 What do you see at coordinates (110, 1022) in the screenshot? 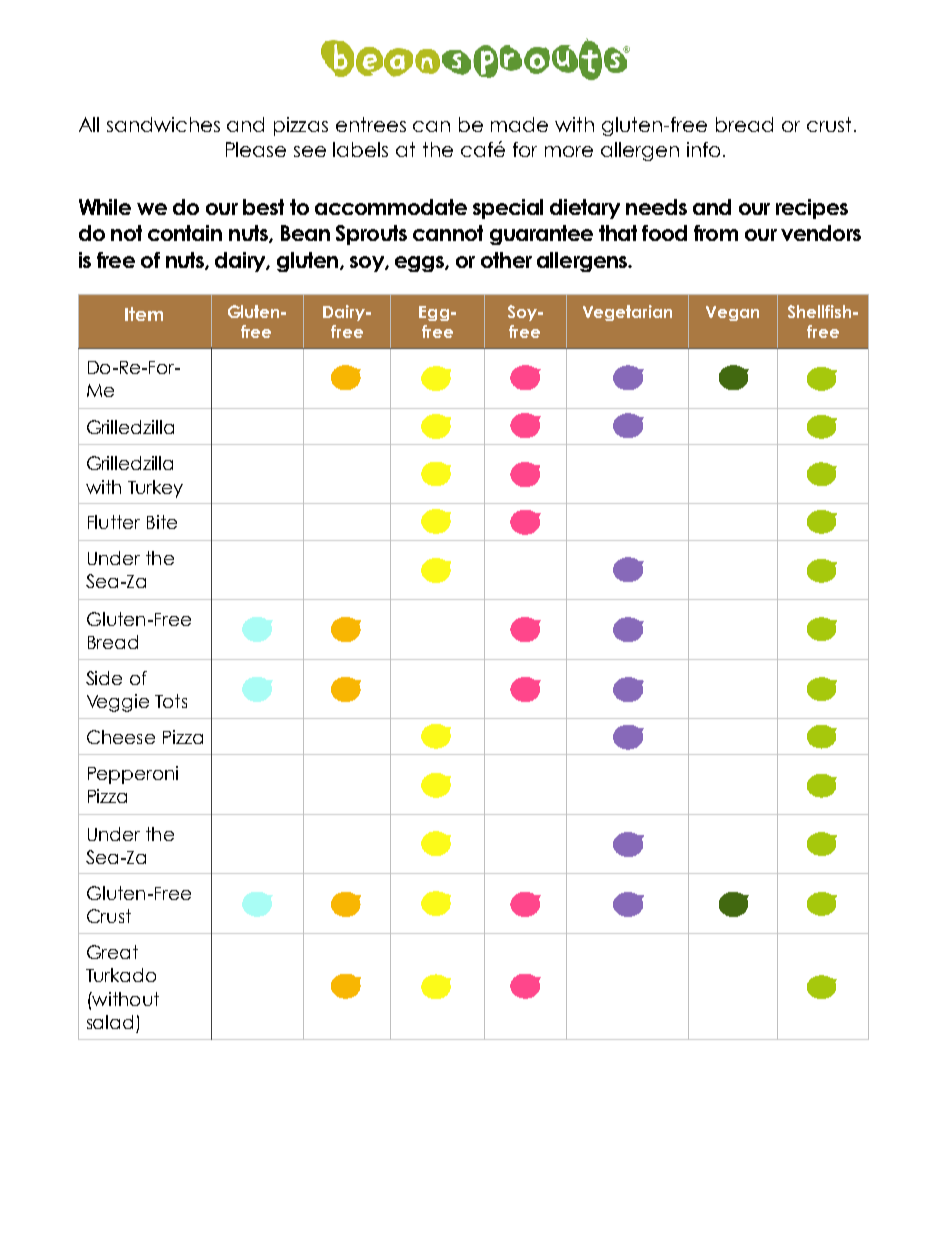
I see `salad` at bounding box center [110, 1022].
